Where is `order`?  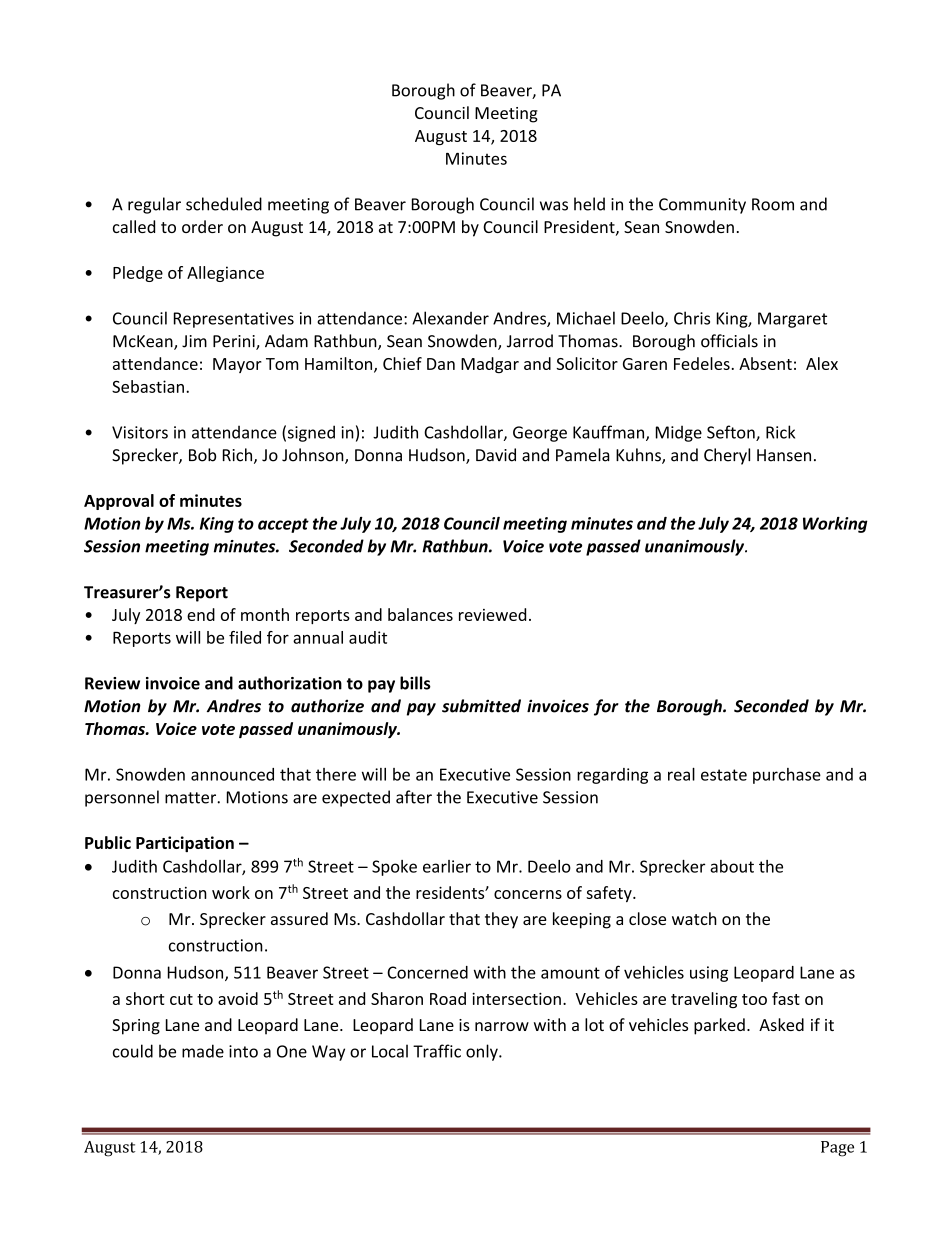 order is located at coordinates (202, 226).
